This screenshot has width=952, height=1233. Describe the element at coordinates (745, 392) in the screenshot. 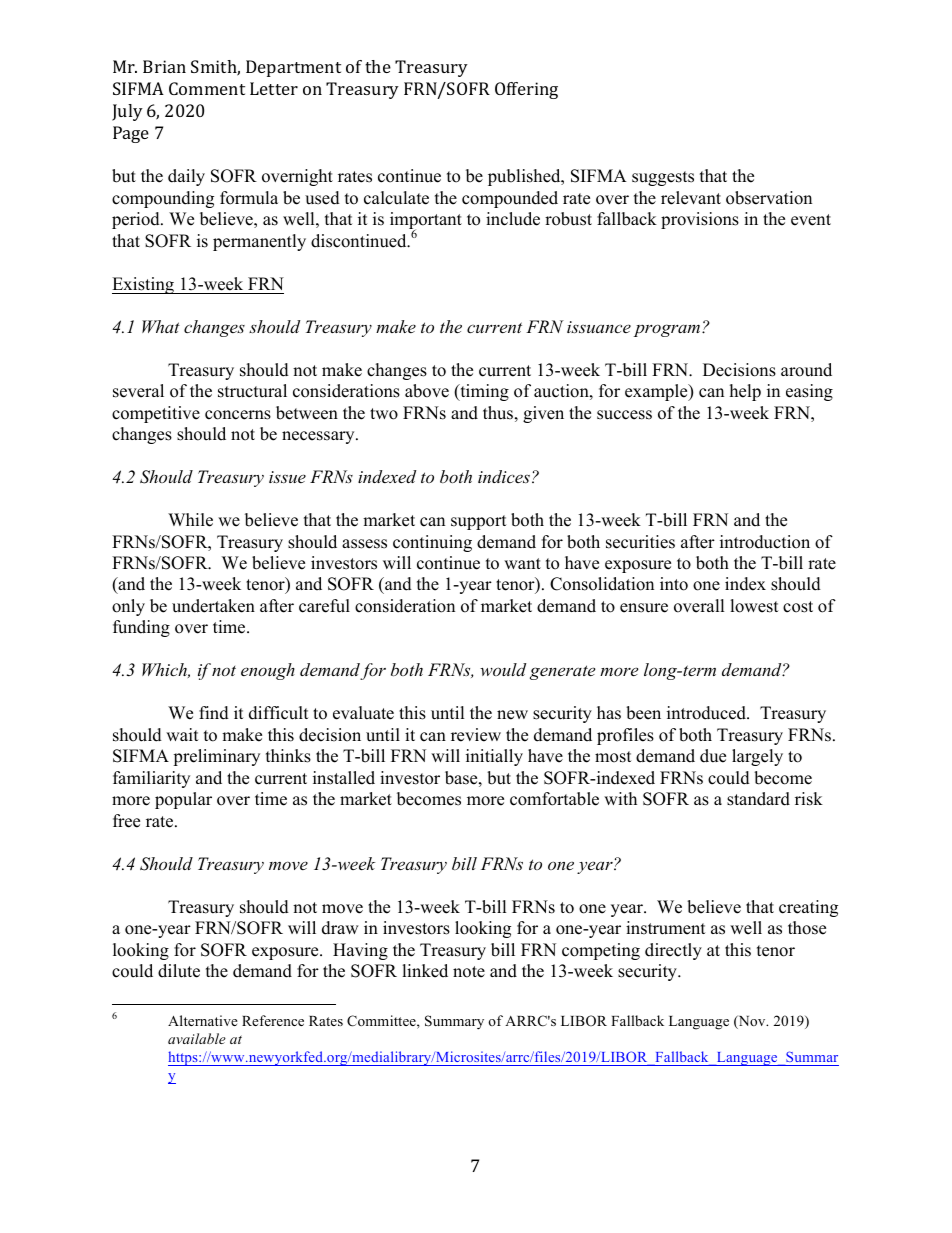

I see `help` at that location.
